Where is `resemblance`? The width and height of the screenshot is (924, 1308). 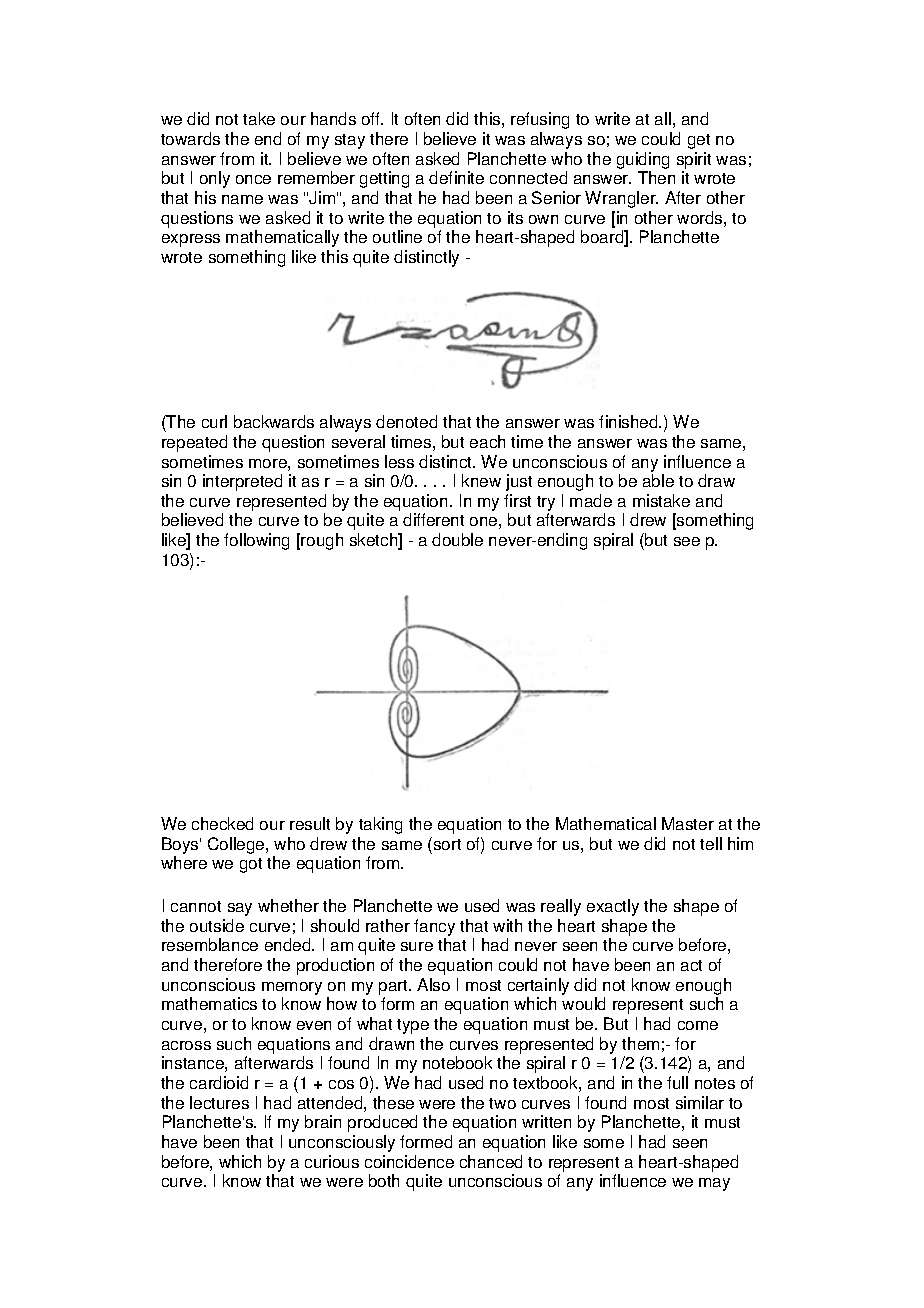 resemblance is located at coordinates (210, 944).
